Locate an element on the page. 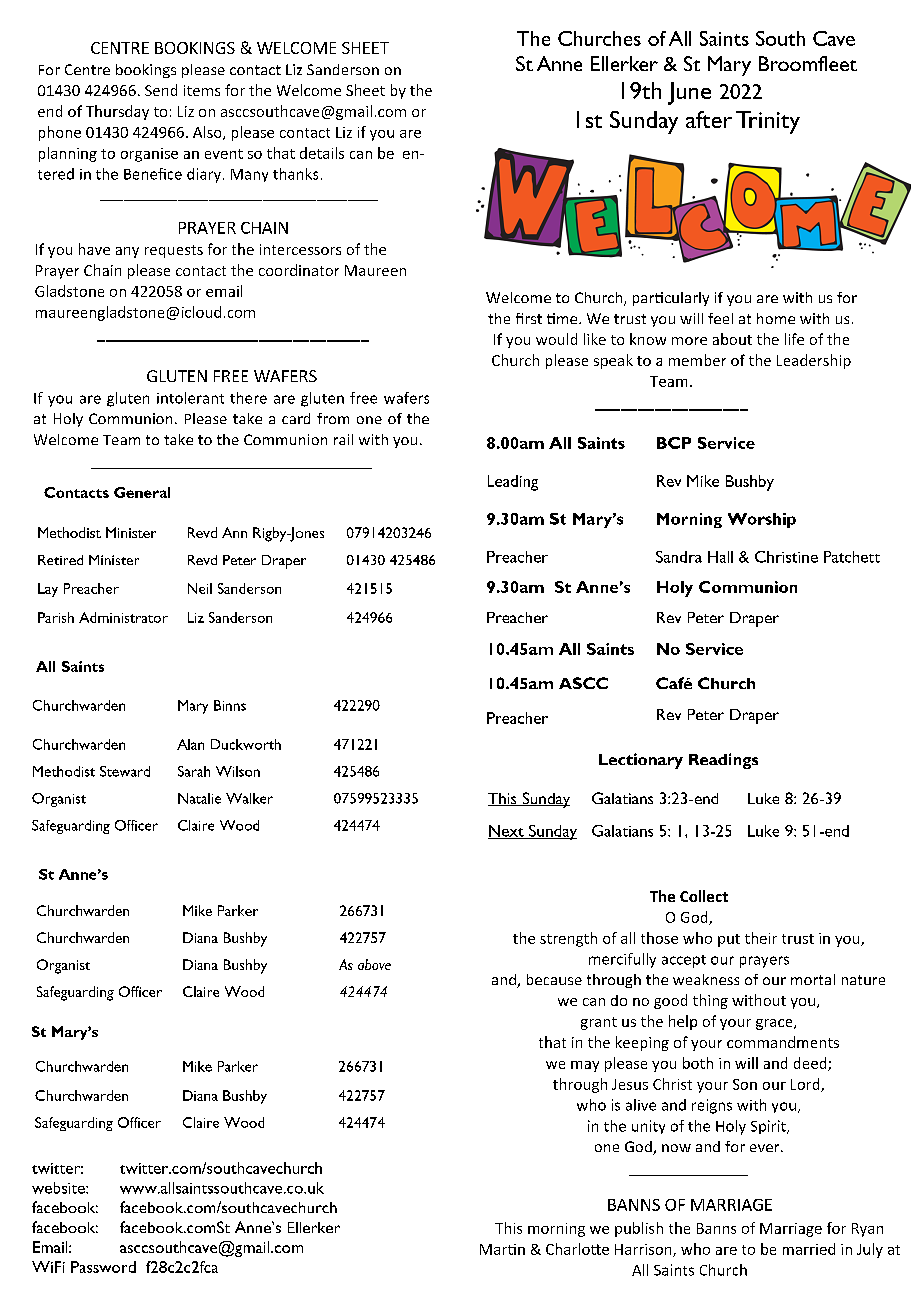 This document has height=1308, width=924. Readings is located at coordinates (723, 761).
